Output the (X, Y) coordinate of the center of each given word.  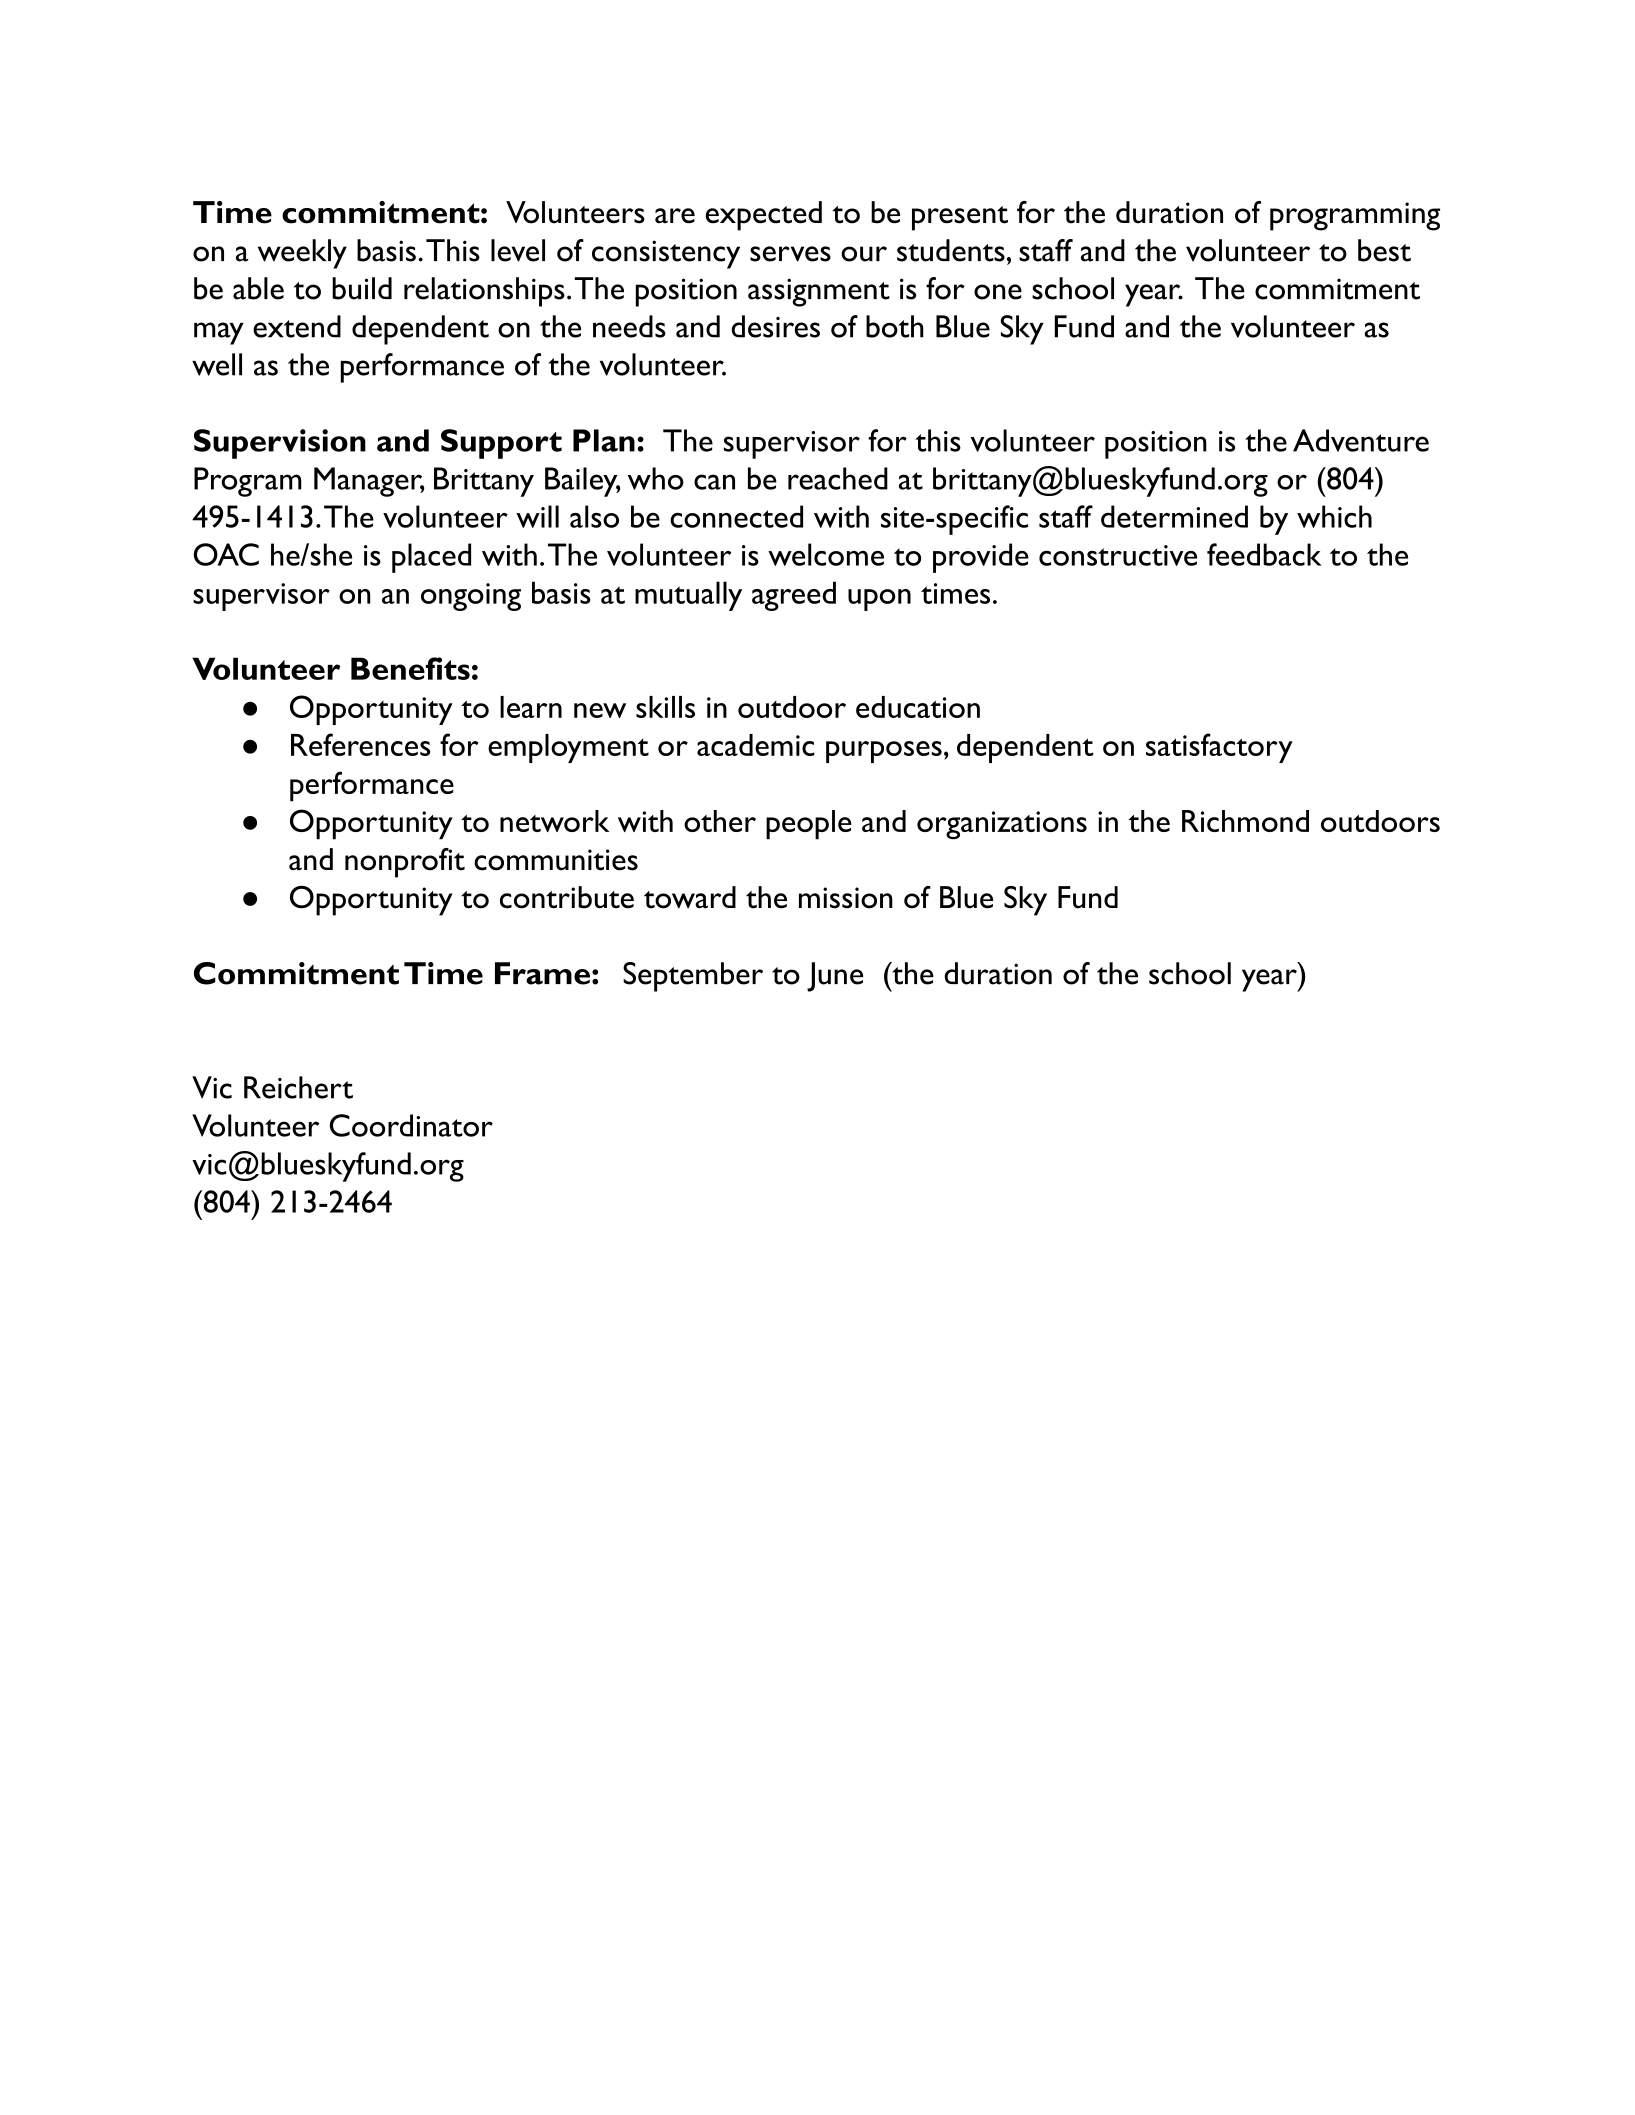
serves (790, 254)
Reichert (298, 1087)
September (693, 977)
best (1384, 250)
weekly (302, 254)
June (835, 977)
